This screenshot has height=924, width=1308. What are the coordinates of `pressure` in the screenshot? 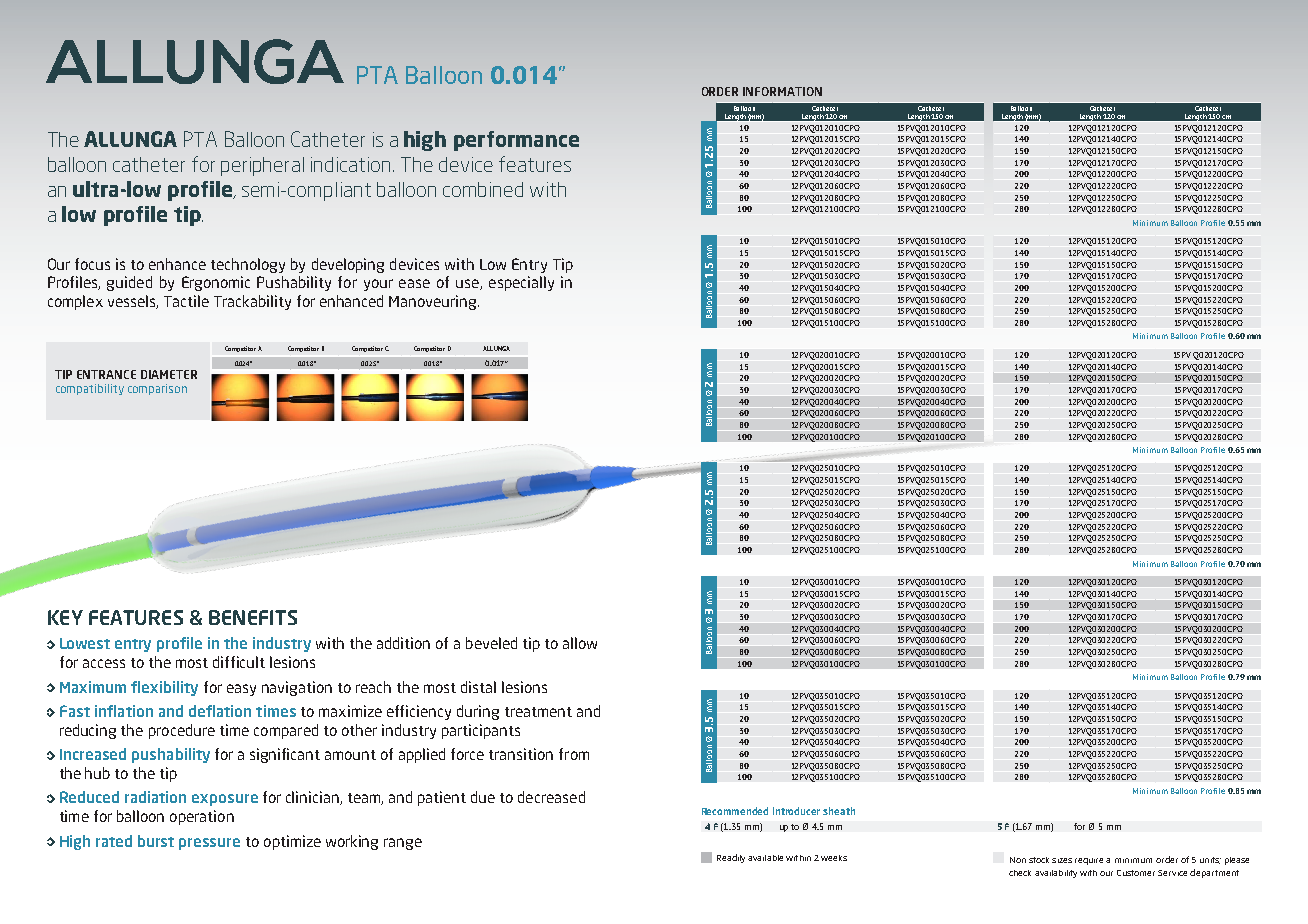 It's located at (209, 844).
